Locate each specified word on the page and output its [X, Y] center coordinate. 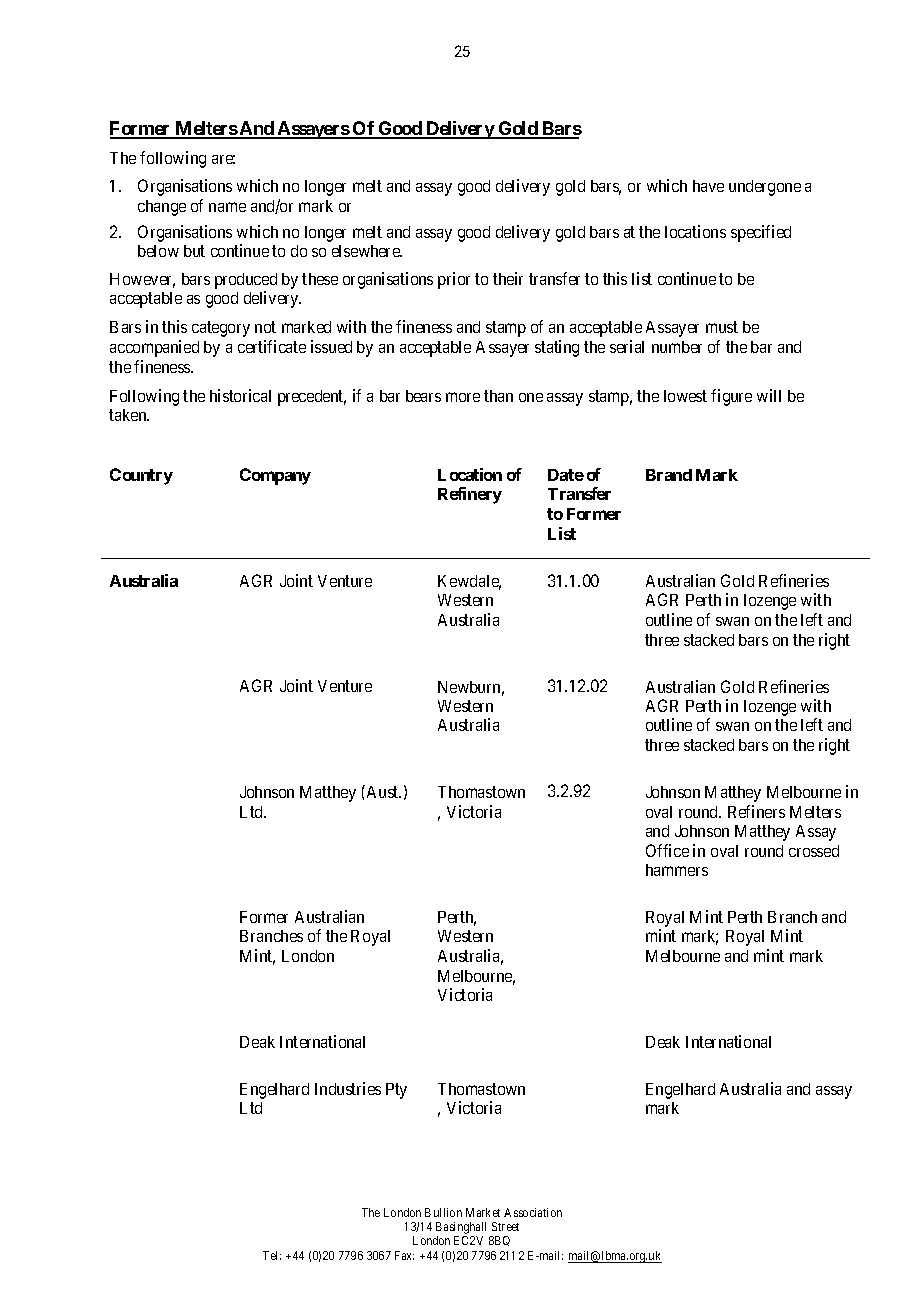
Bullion [443, 1212]
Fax [404, 1255]
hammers [677, 870]
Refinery [470, 495]
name [227, 207]
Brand [669, 475]
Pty [396, 1091]
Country [141, 476]
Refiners [756, 811]
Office [667, 850]
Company [275, 476]
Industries [348, 1088]
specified [761, 233]
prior [454, 280]
